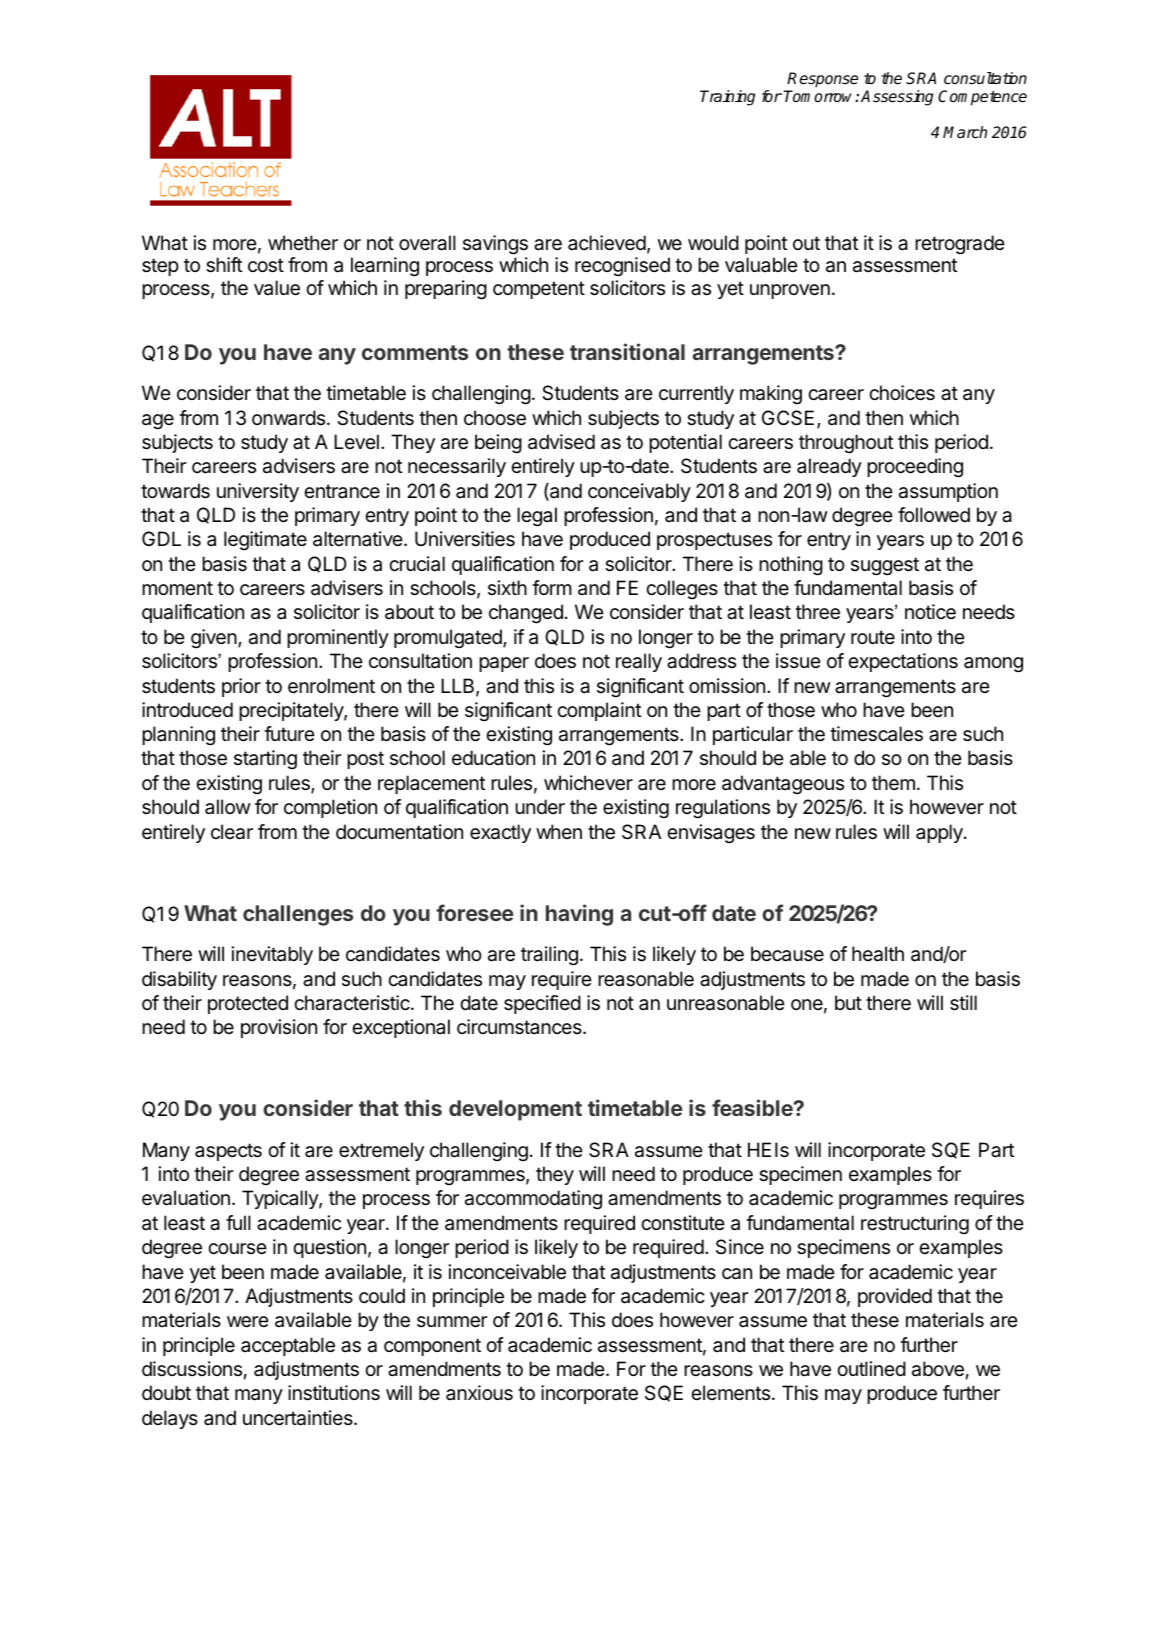  Describe the element at coordinates (727, 98) in the image. I see `Training` at that location.
